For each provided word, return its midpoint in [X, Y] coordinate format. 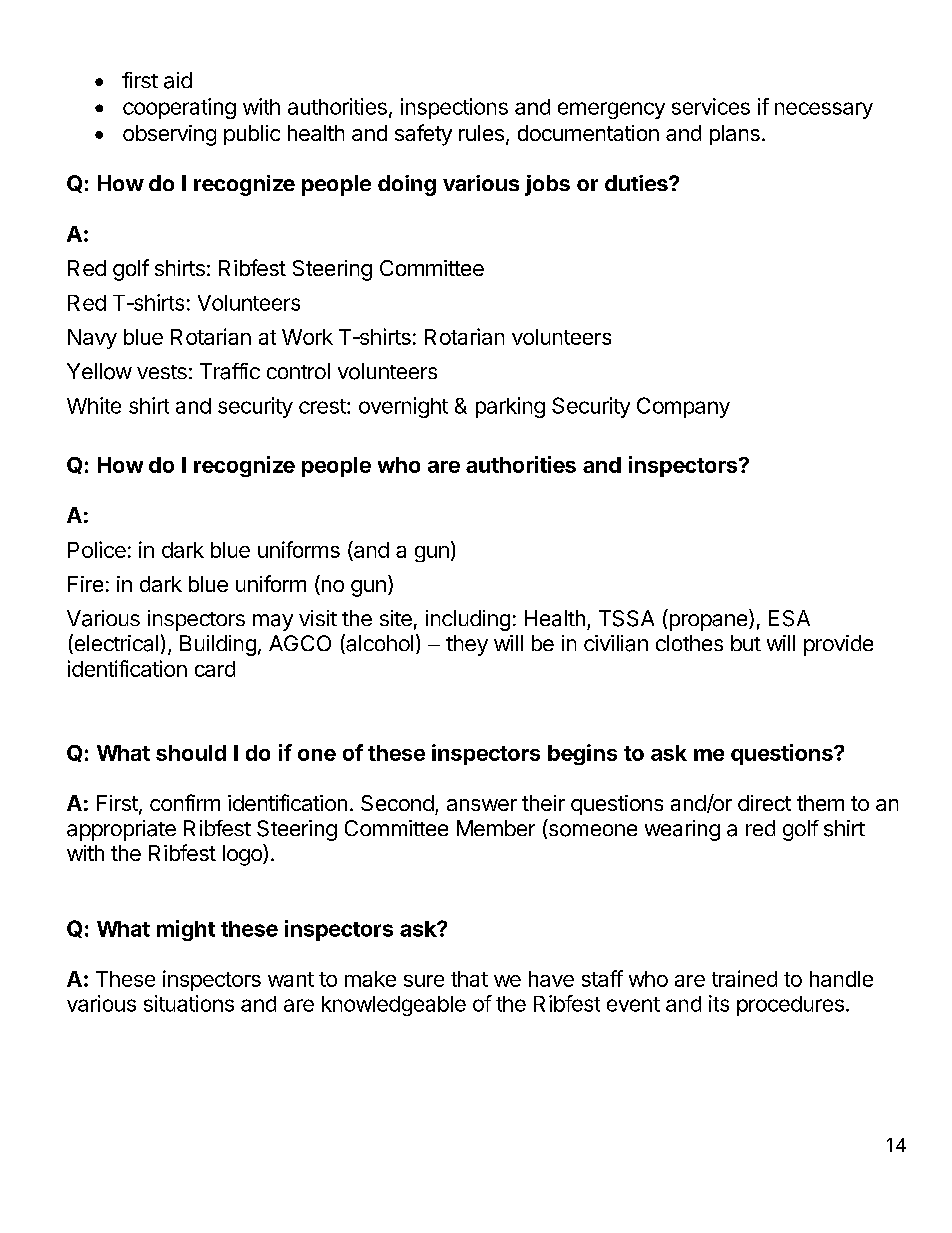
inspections [454, 108]
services [711, 106]
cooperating [179, 108]
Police [97, 549]
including [468, 620]
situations [189, 1003]
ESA [789, 618]
